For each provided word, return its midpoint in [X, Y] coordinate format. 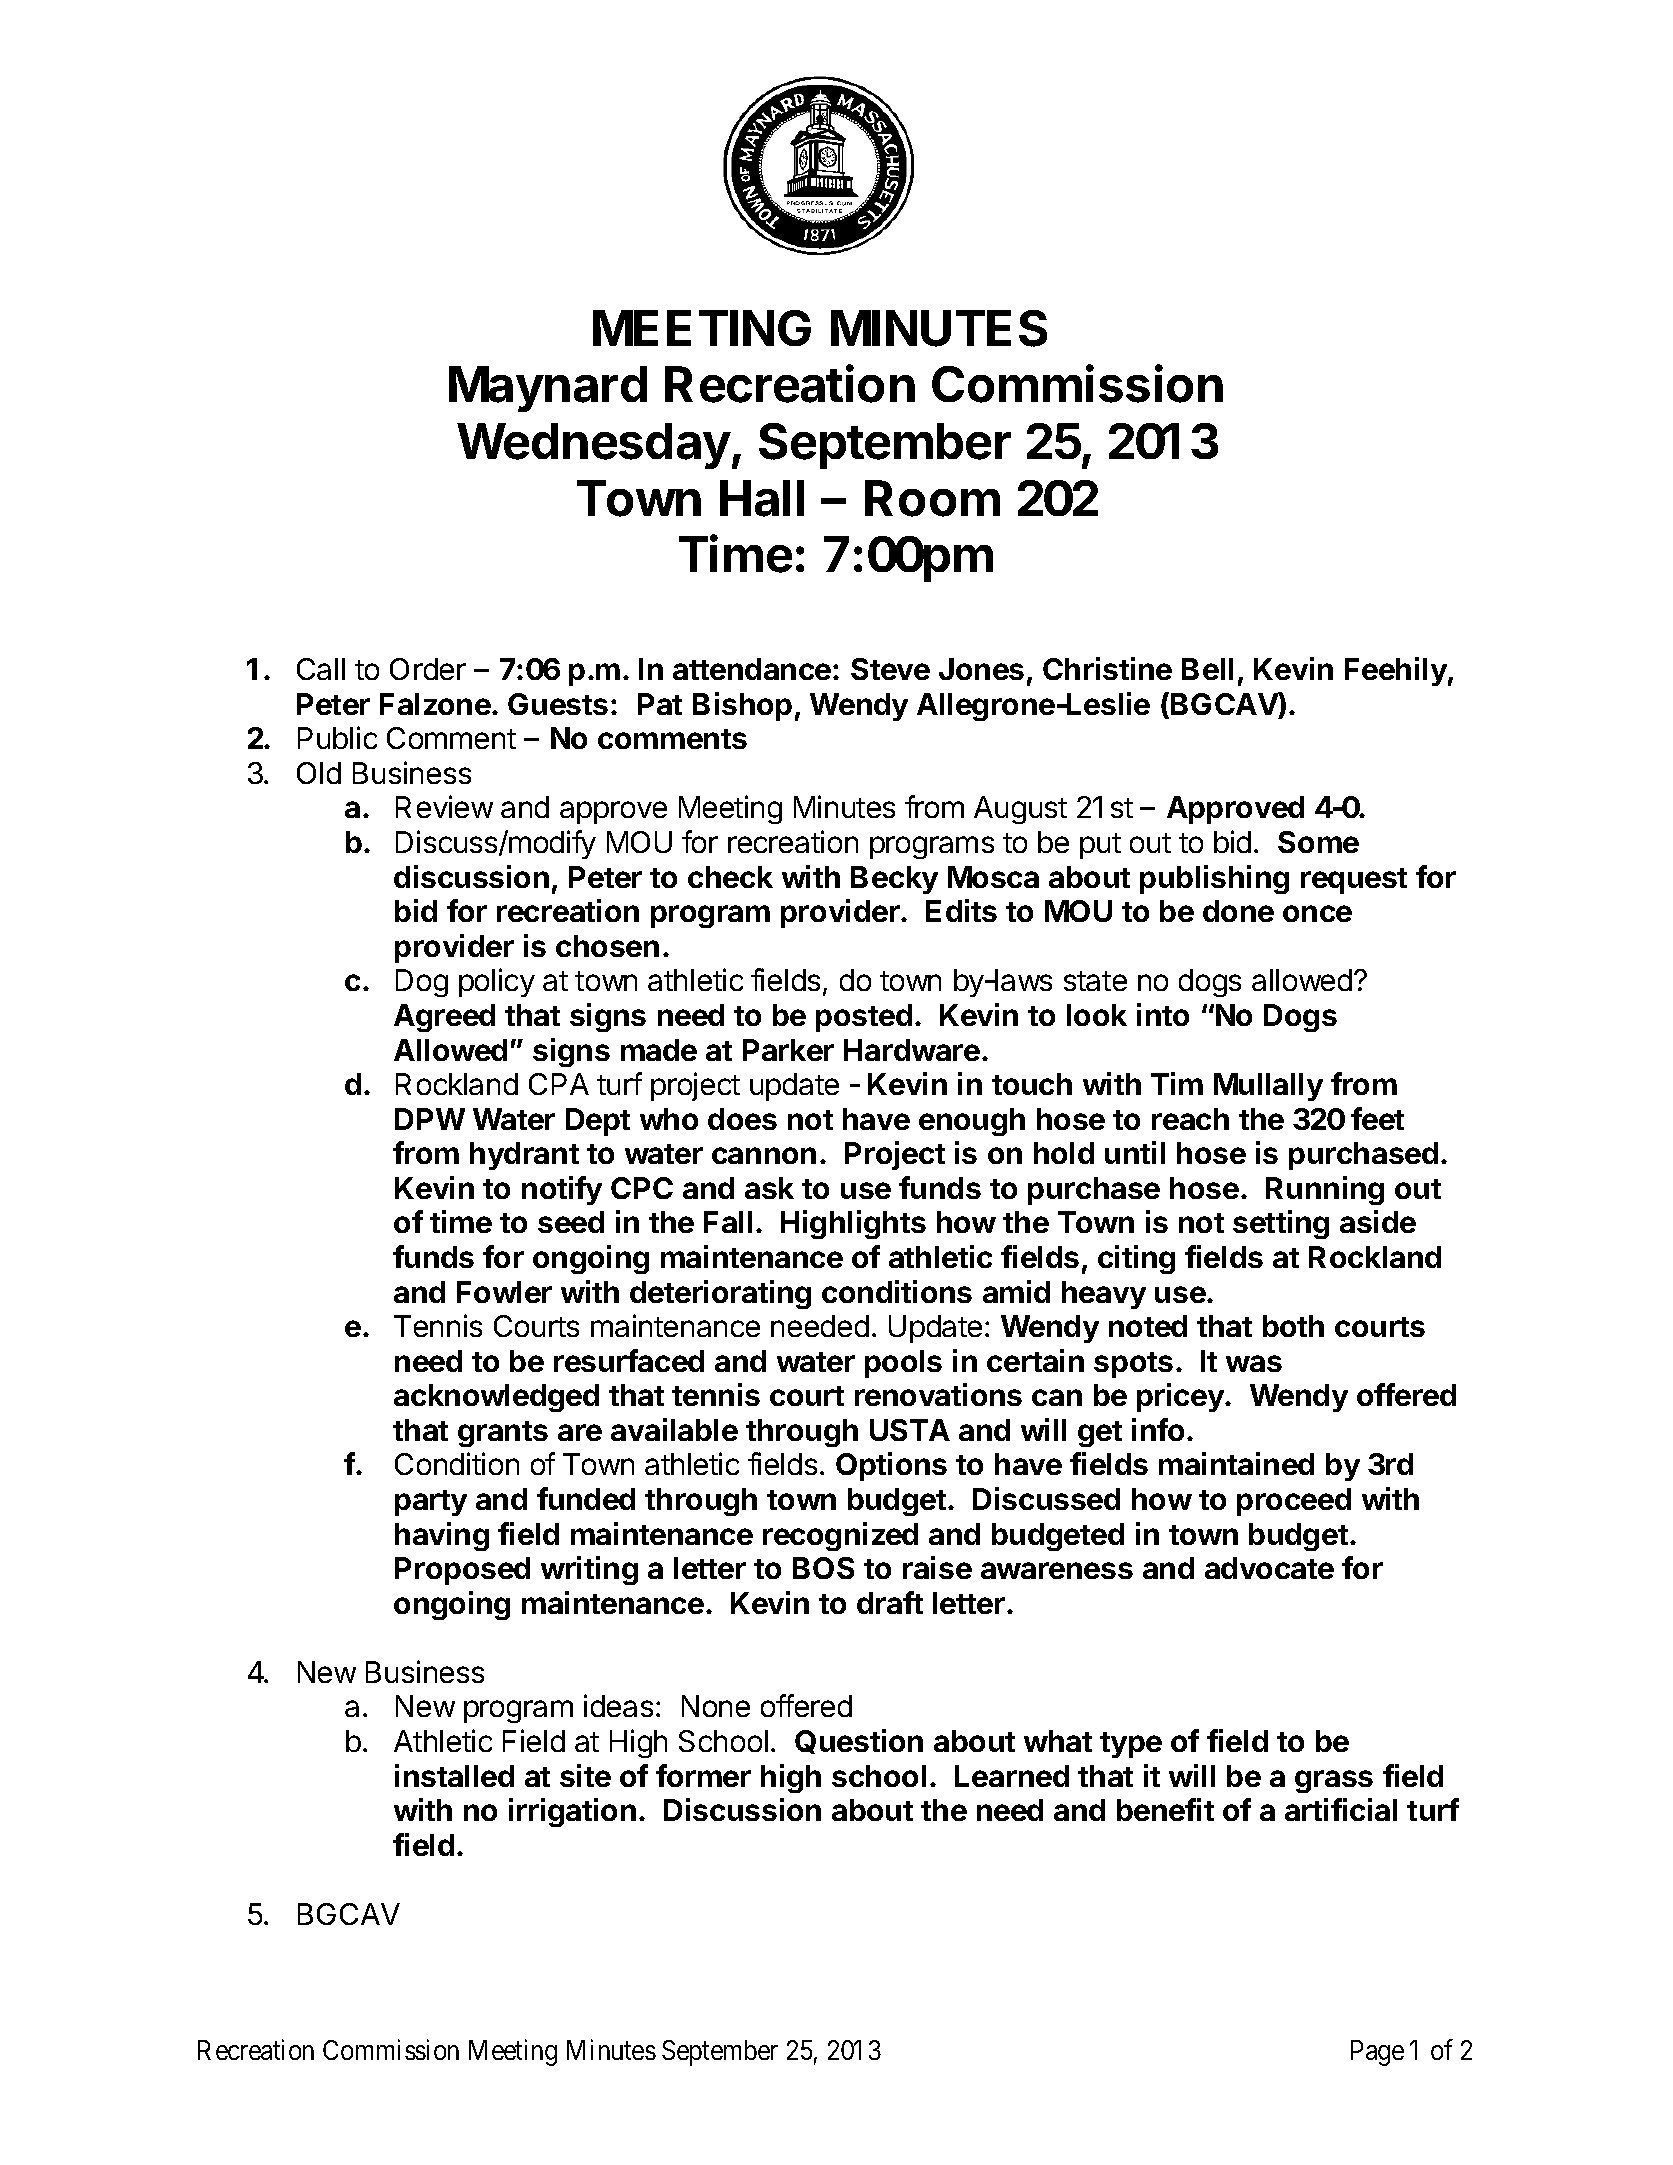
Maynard [548, 389]
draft [890, 1602]
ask [769, 1188]
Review [444, 806]
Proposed [462, 1571]
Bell [1207, 669]
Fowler [504, 1292]
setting [1281, 1224]
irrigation [572, 1812]
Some [1318, 842]
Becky [894, 880]
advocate [1269, 1568]
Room [932, 498]
